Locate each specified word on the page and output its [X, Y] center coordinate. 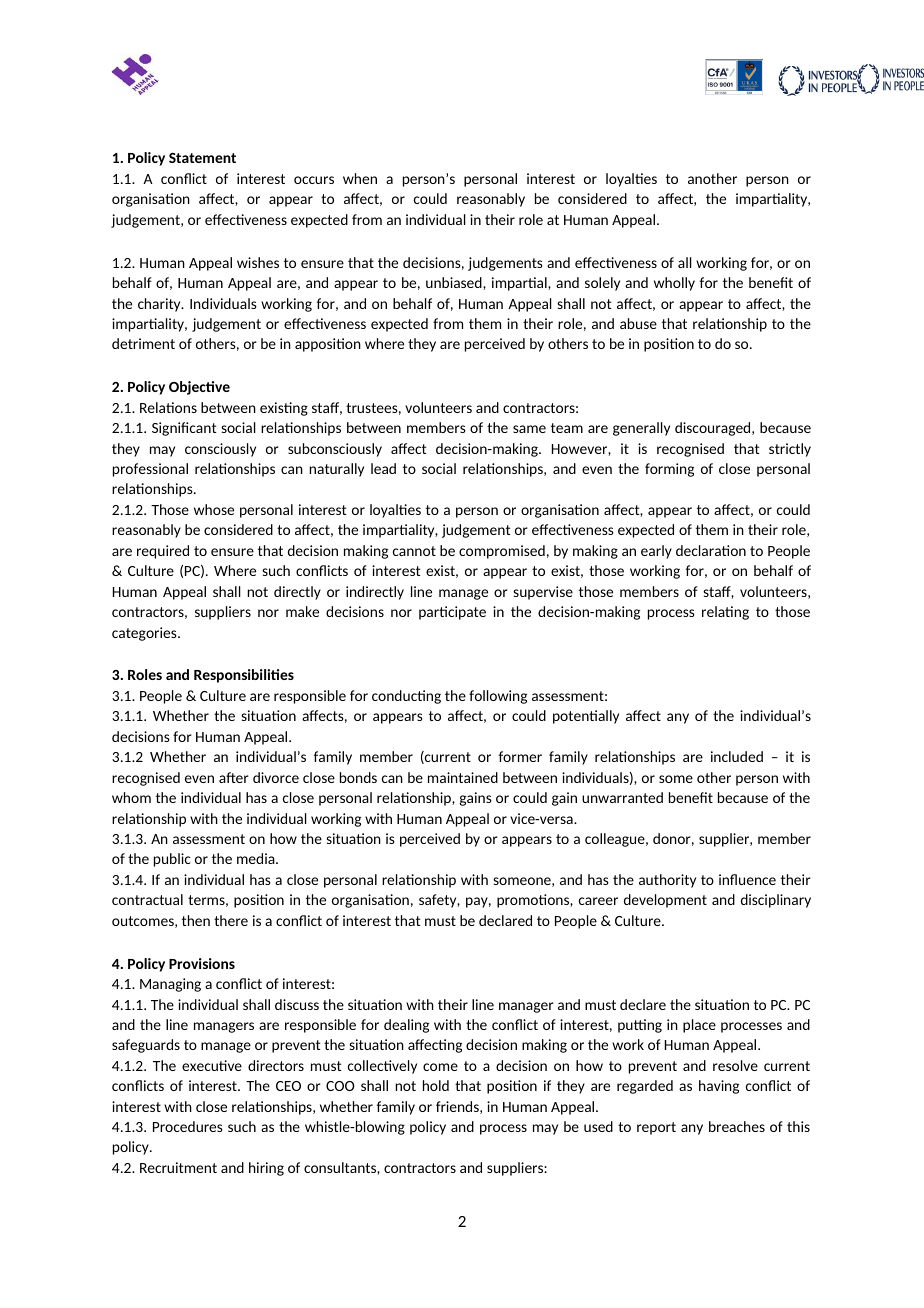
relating [725, 613]
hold [436, 1085]
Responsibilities [244, 676]
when [360, 178]
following [498, 697]
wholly [674, 284]
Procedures [188, 1126]
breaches [737, 1126]
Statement [202, 158]
